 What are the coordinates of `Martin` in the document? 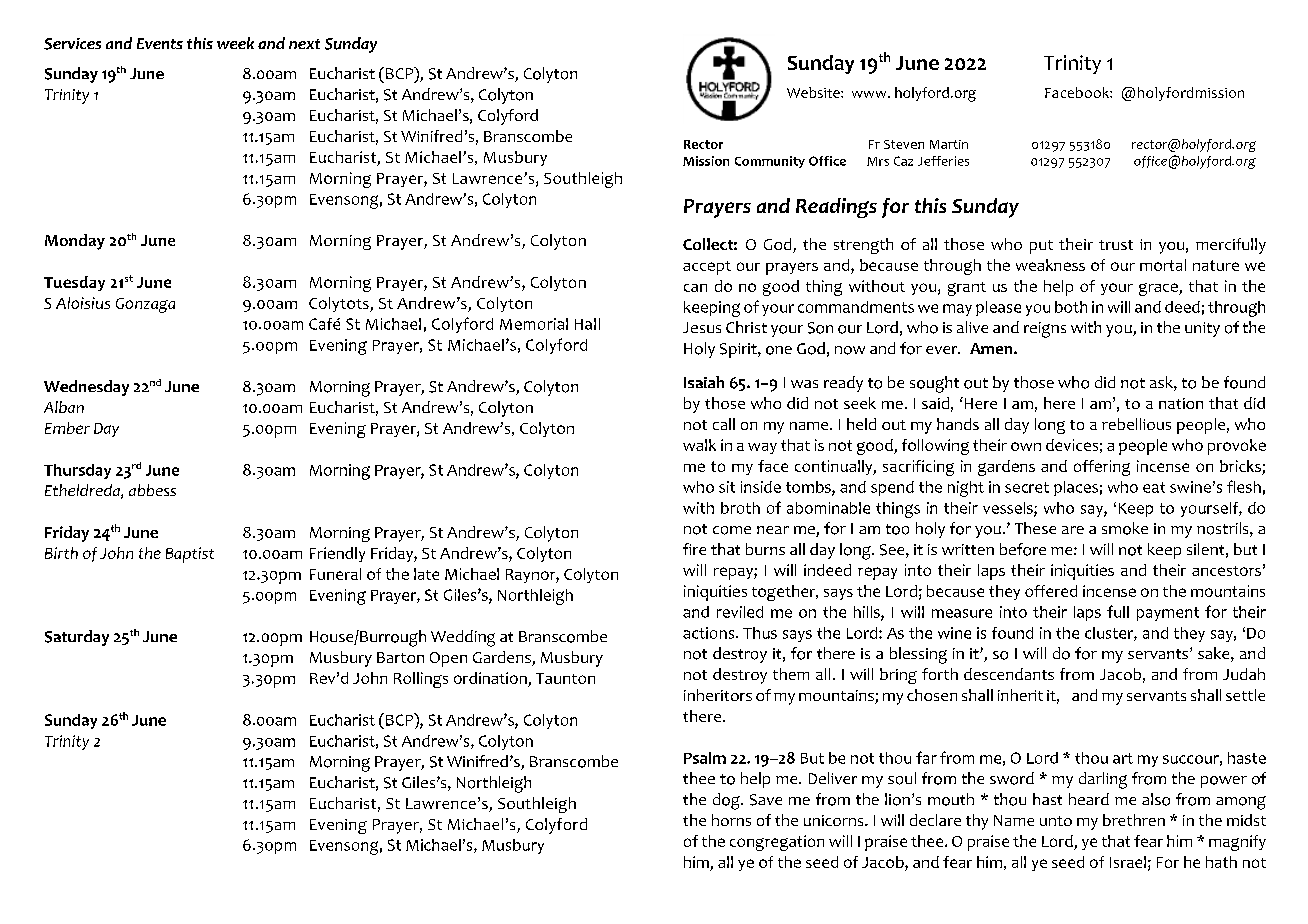 It's located at (949, 144).
